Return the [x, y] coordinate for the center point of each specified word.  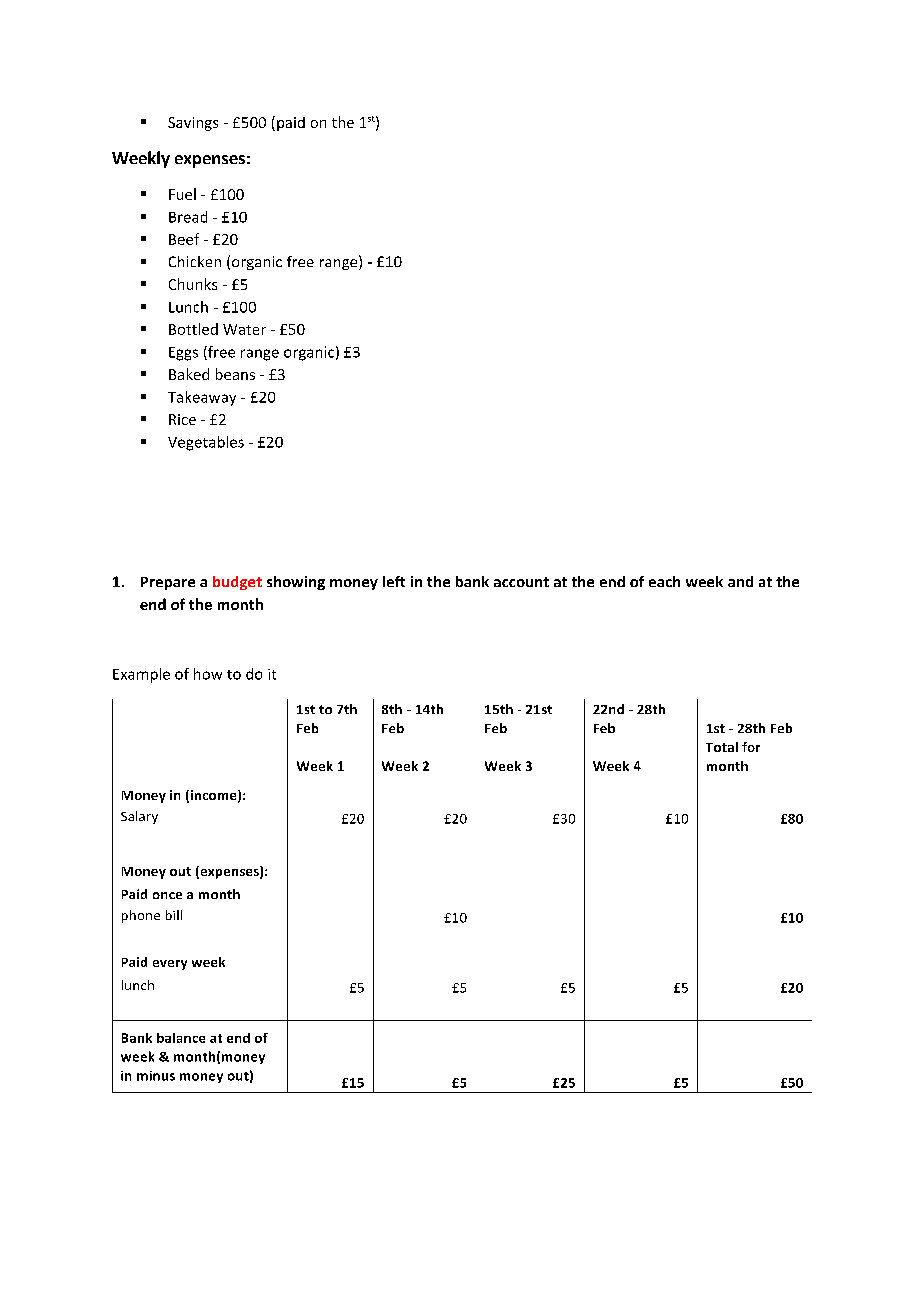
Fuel [182, 194]
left [394, 581]
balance [181, 1038]
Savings [193, 124]
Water [244, 329]
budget [237, 583]
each [664, 581]
